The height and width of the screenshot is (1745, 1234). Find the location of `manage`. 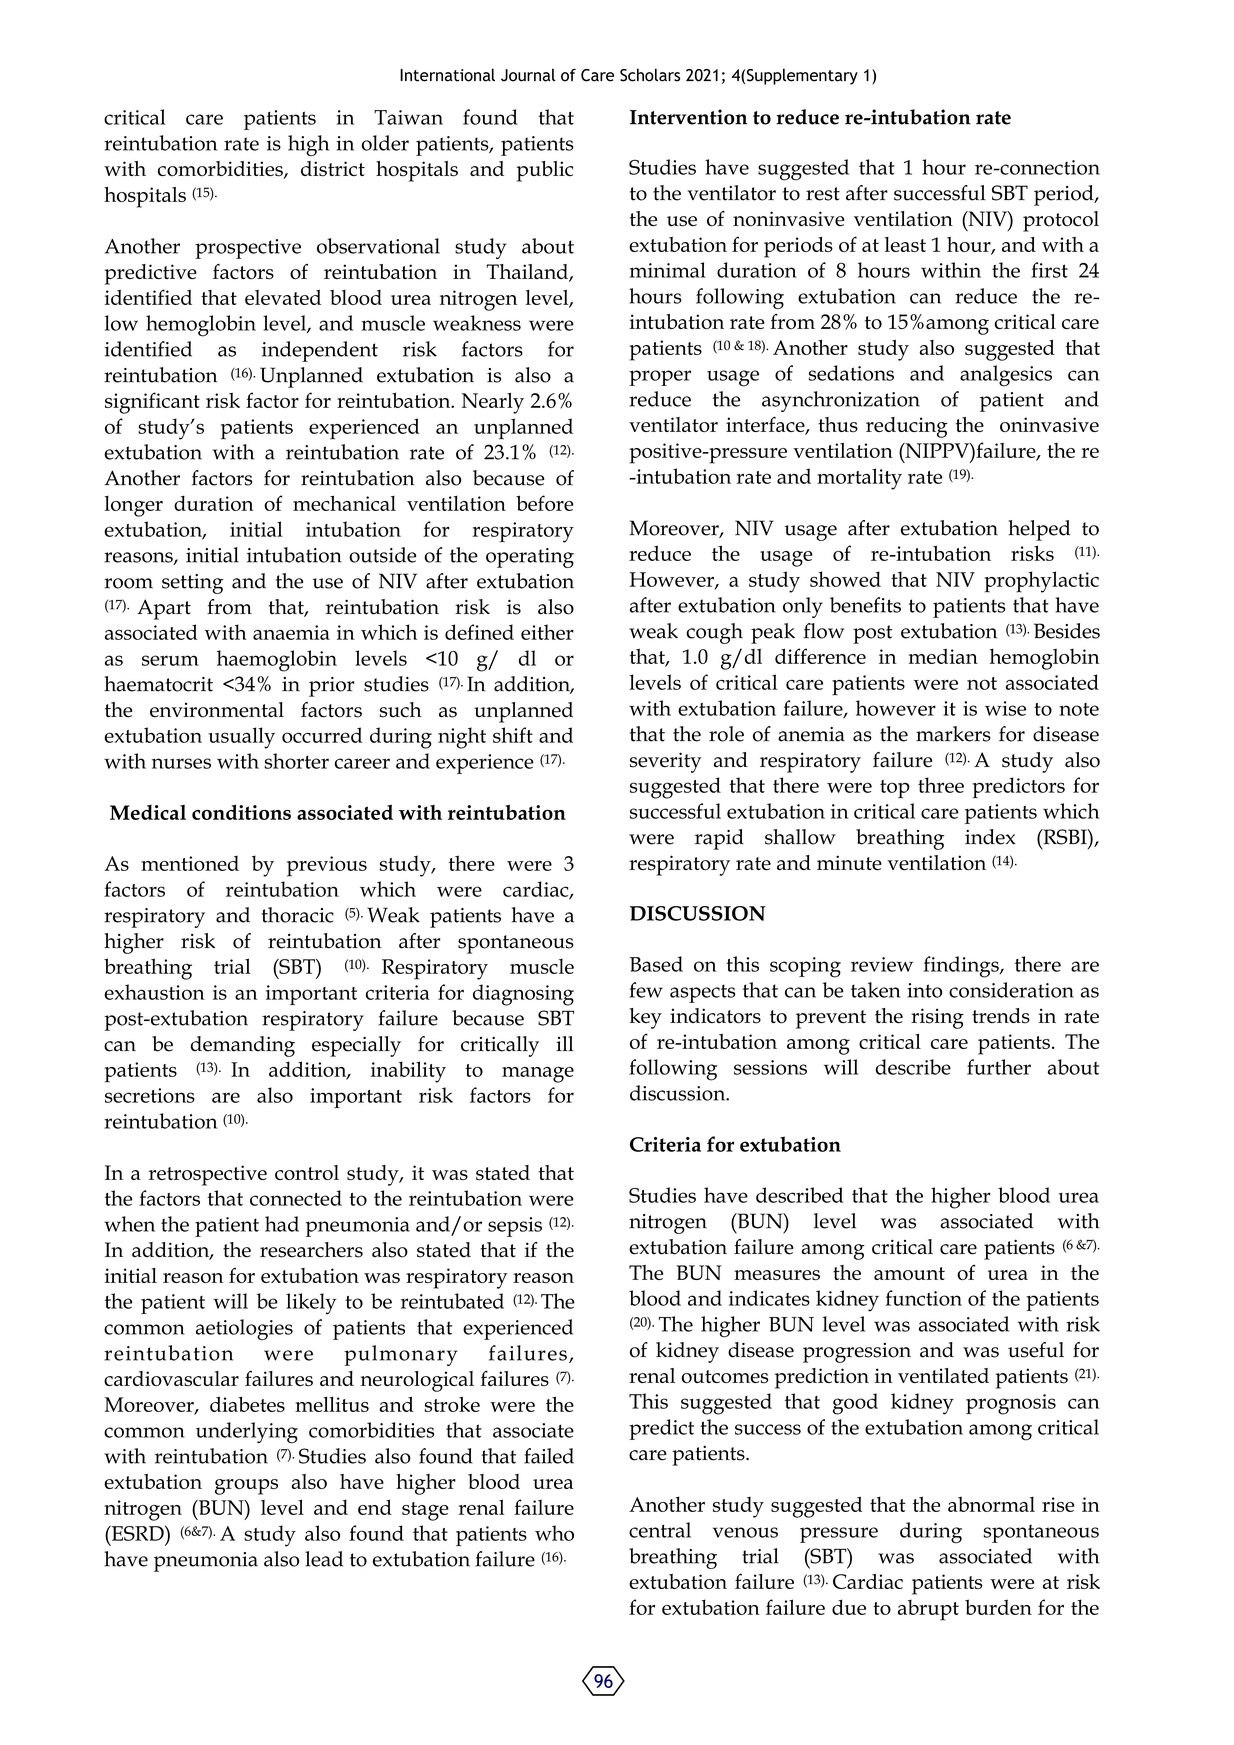

manage is located at coordinates (538, 1074).
